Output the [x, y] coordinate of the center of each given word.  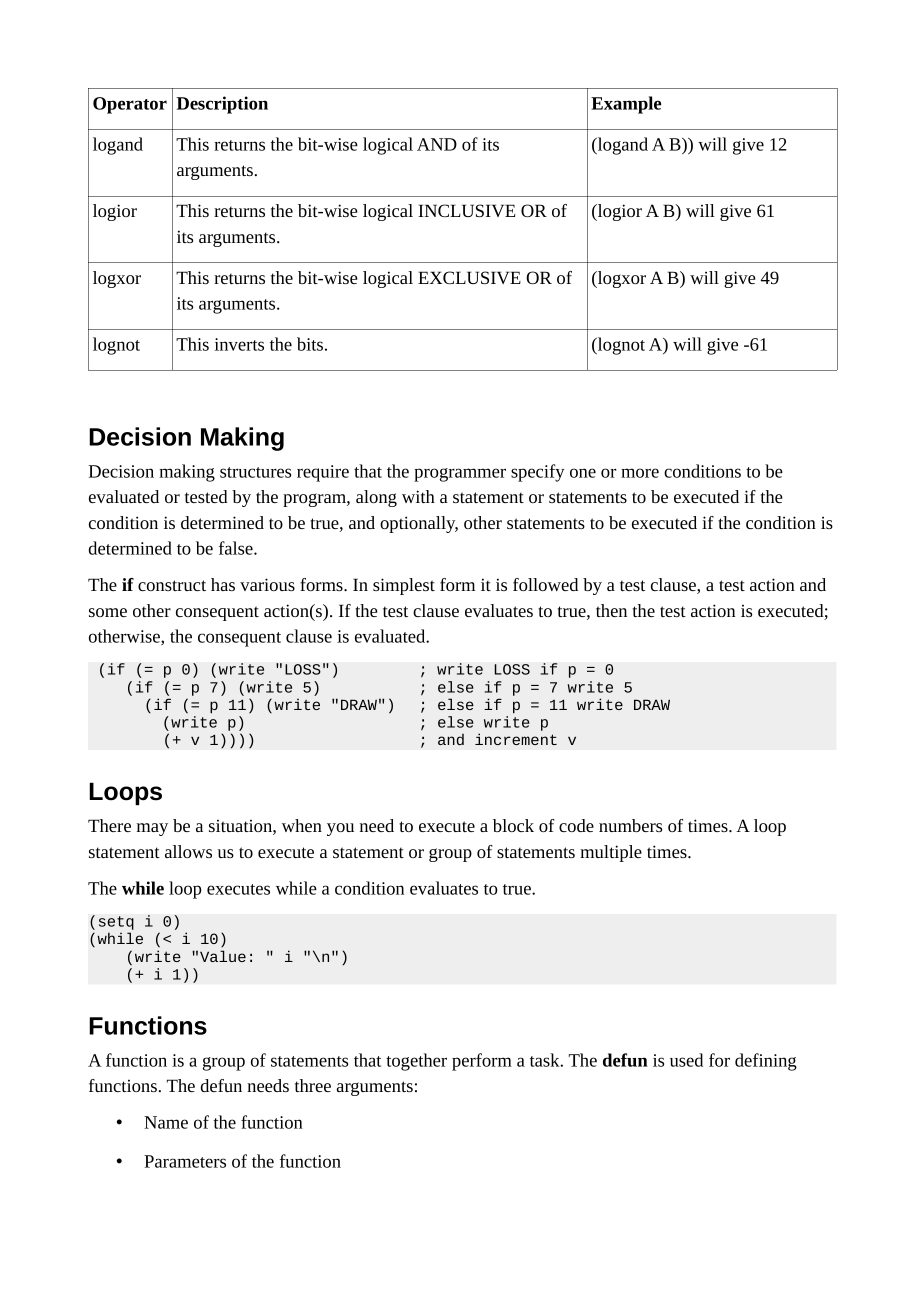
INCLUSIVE [466, 210]
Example [626, 105]
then [611, 610]
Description [222, 105]
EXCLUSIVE [469, 277]
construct [172, 585]
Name [166, 1122]
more [640, 473]
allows [188, 851]
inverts [239, 344]
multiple [611, 853]
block [513, 825]
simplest [404, 586]
